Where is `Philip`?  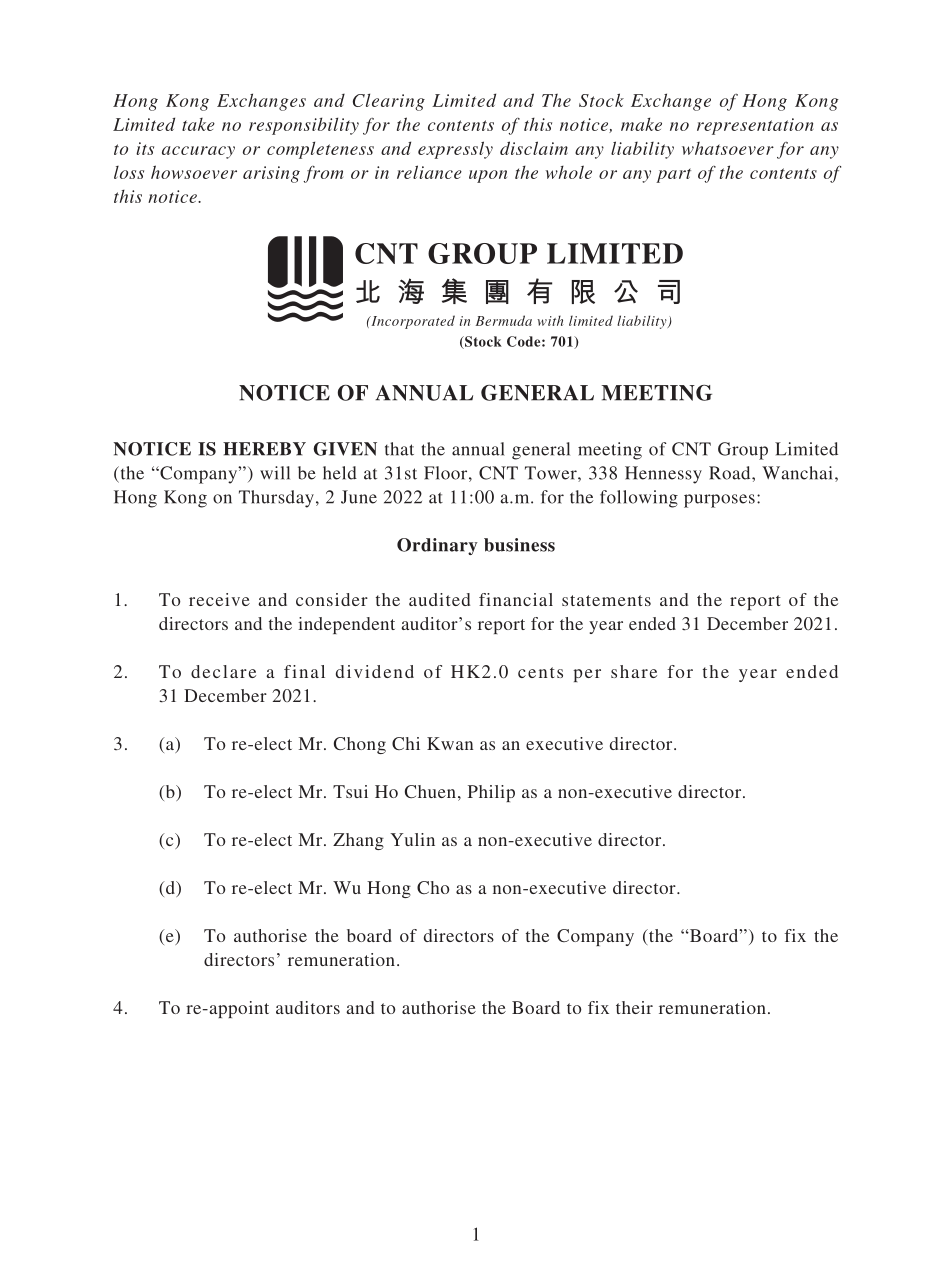 Philip is located at coordinates (491, 793).
